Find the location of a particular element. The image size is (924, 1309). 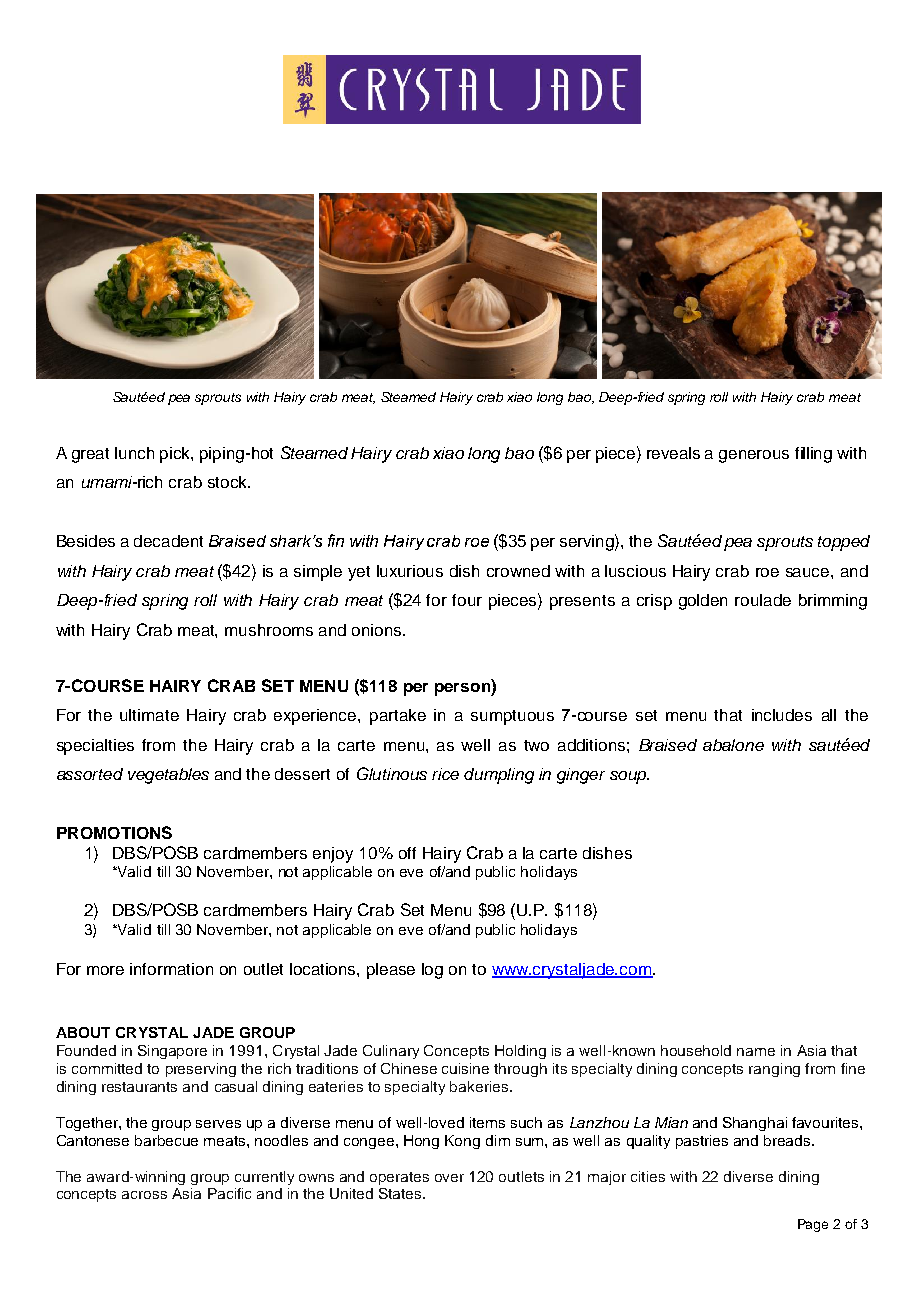

crowned is located at coordinates (518, 571).
